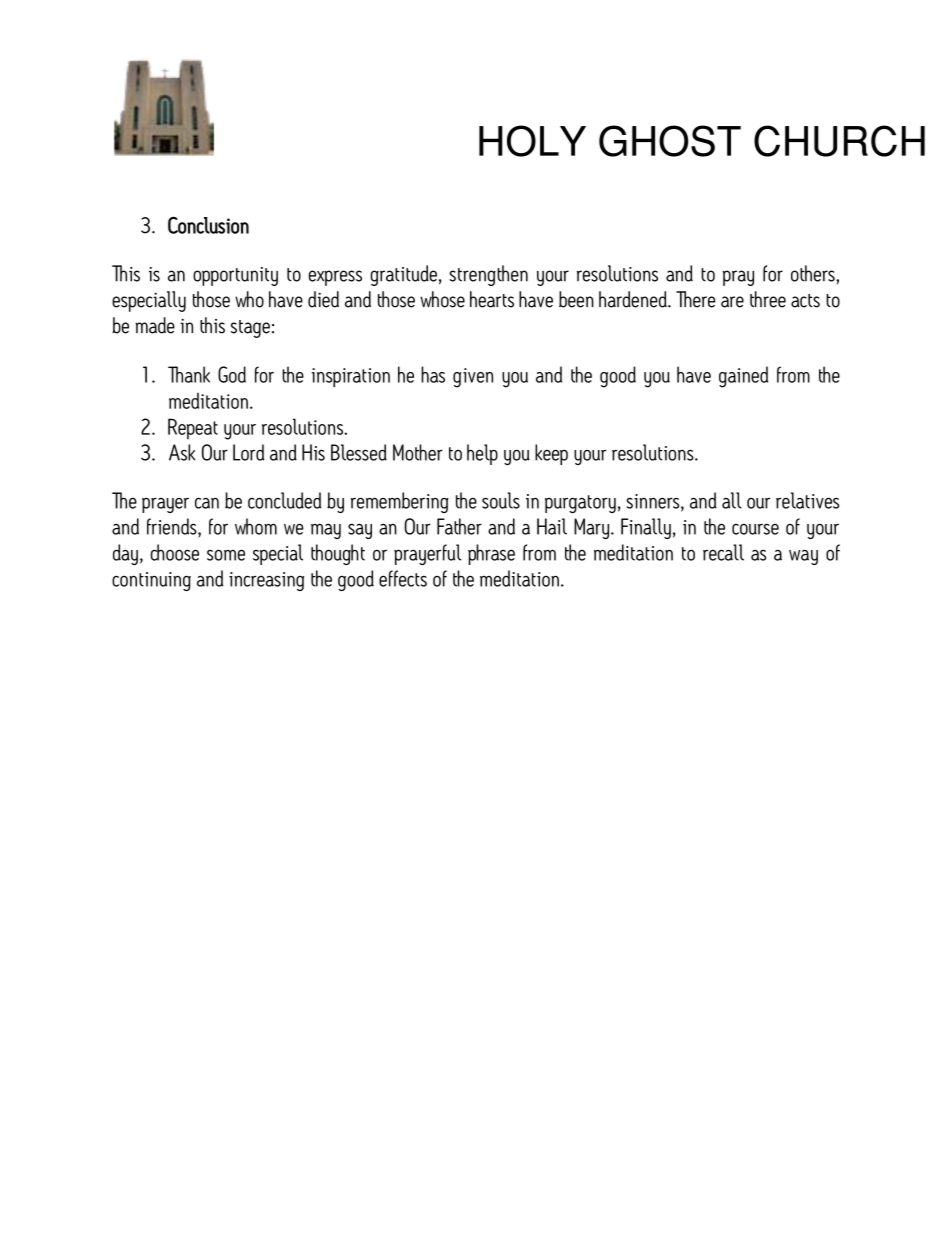 The image size is (952, 1233). I want to click on Conclusion, so click(208, 225).
